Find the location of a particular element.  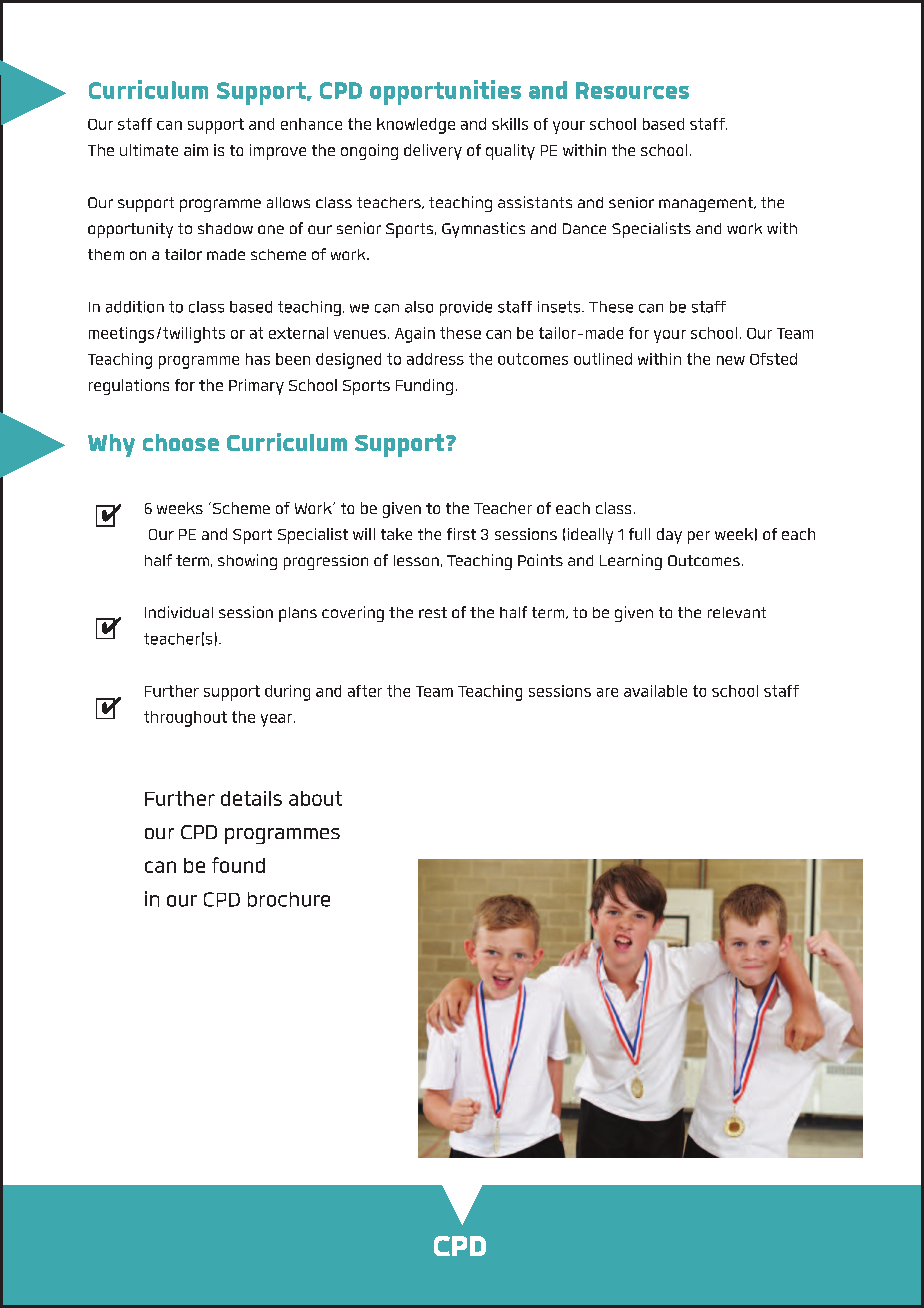

Gymnastics is located at coordinates (483, 230).
